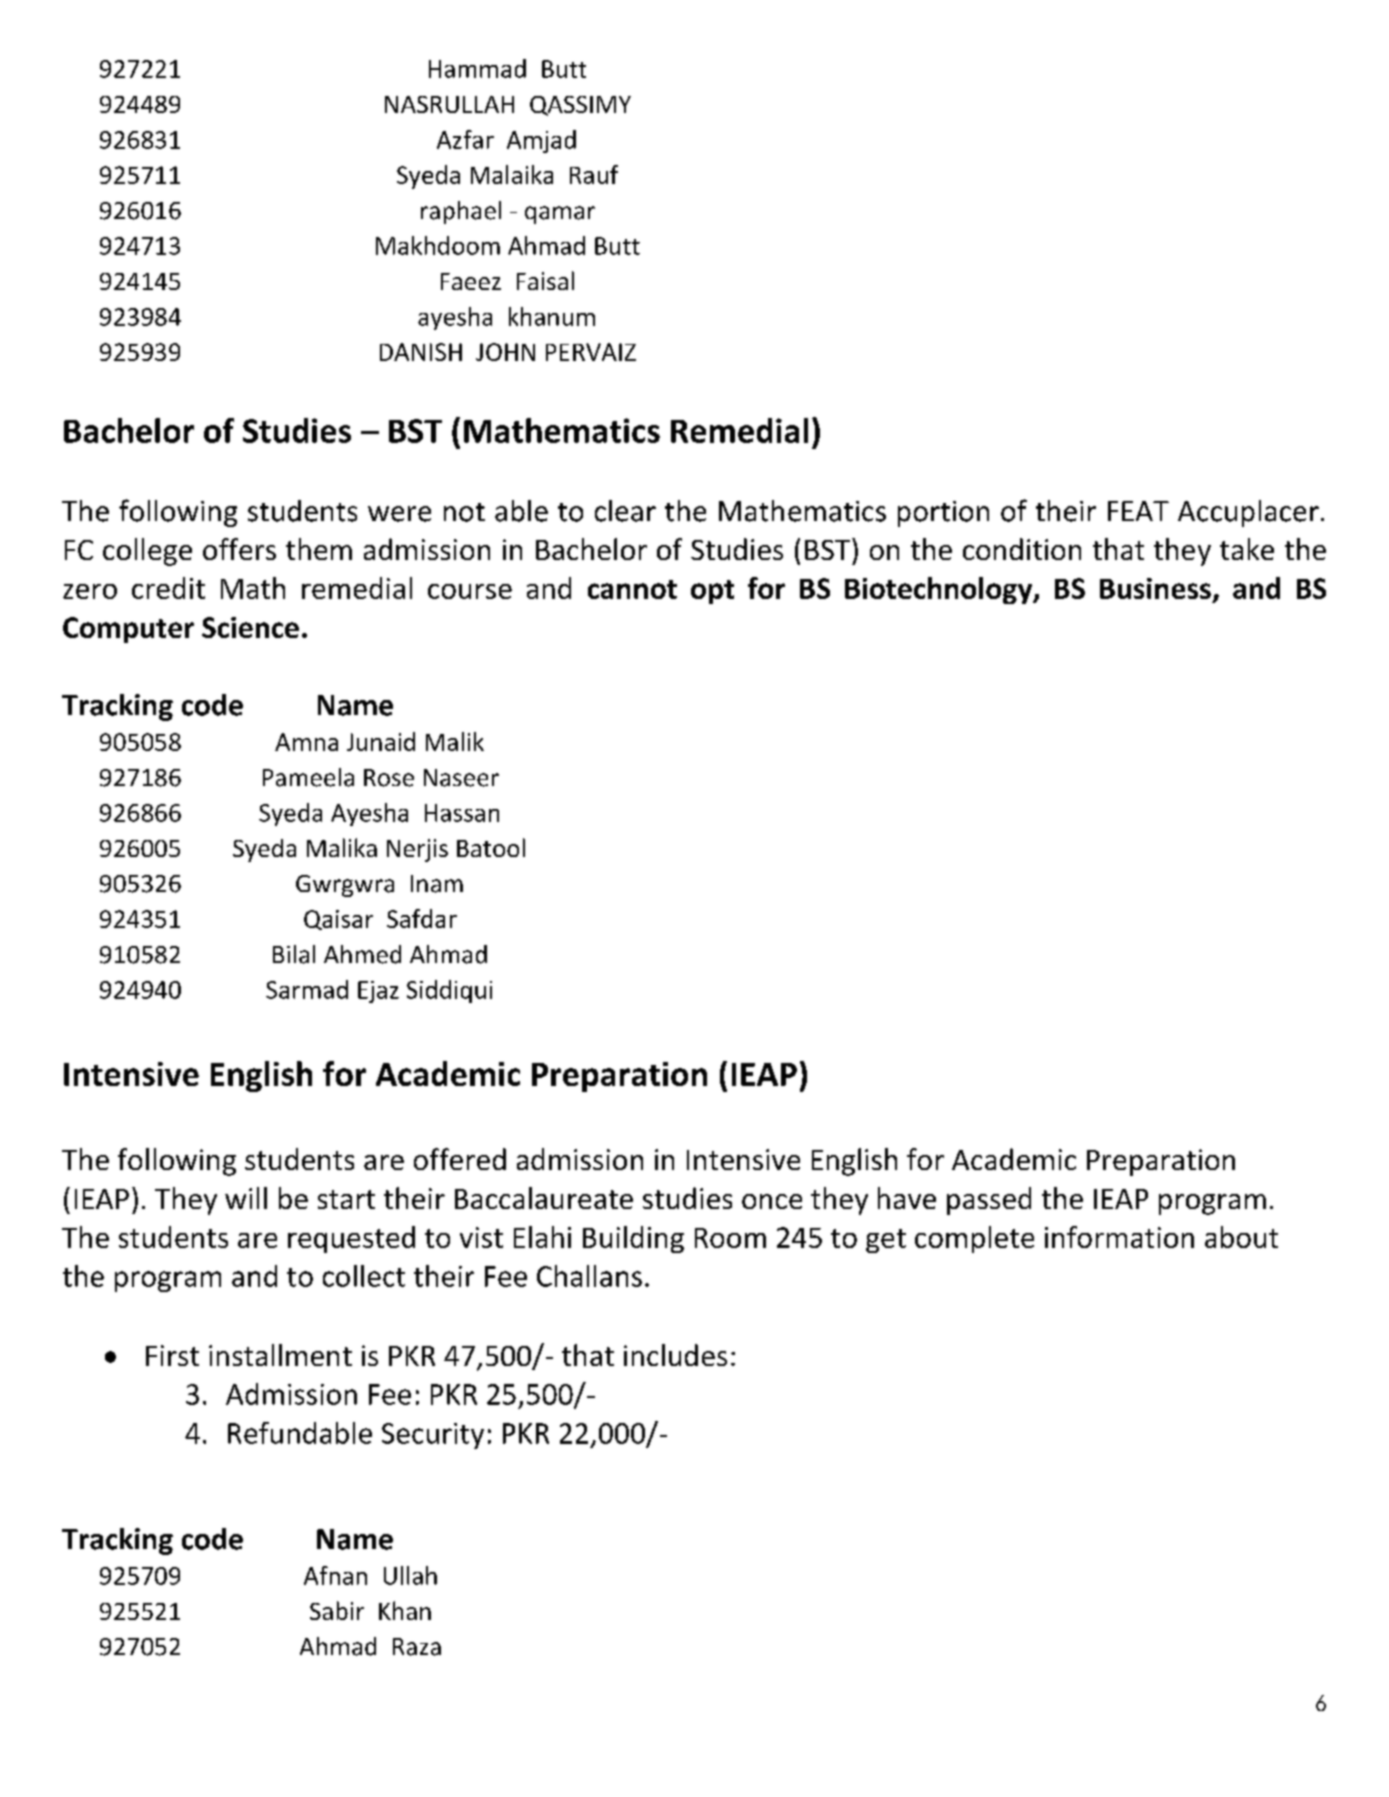  I want to click on Rauf, so click(594, 174).
